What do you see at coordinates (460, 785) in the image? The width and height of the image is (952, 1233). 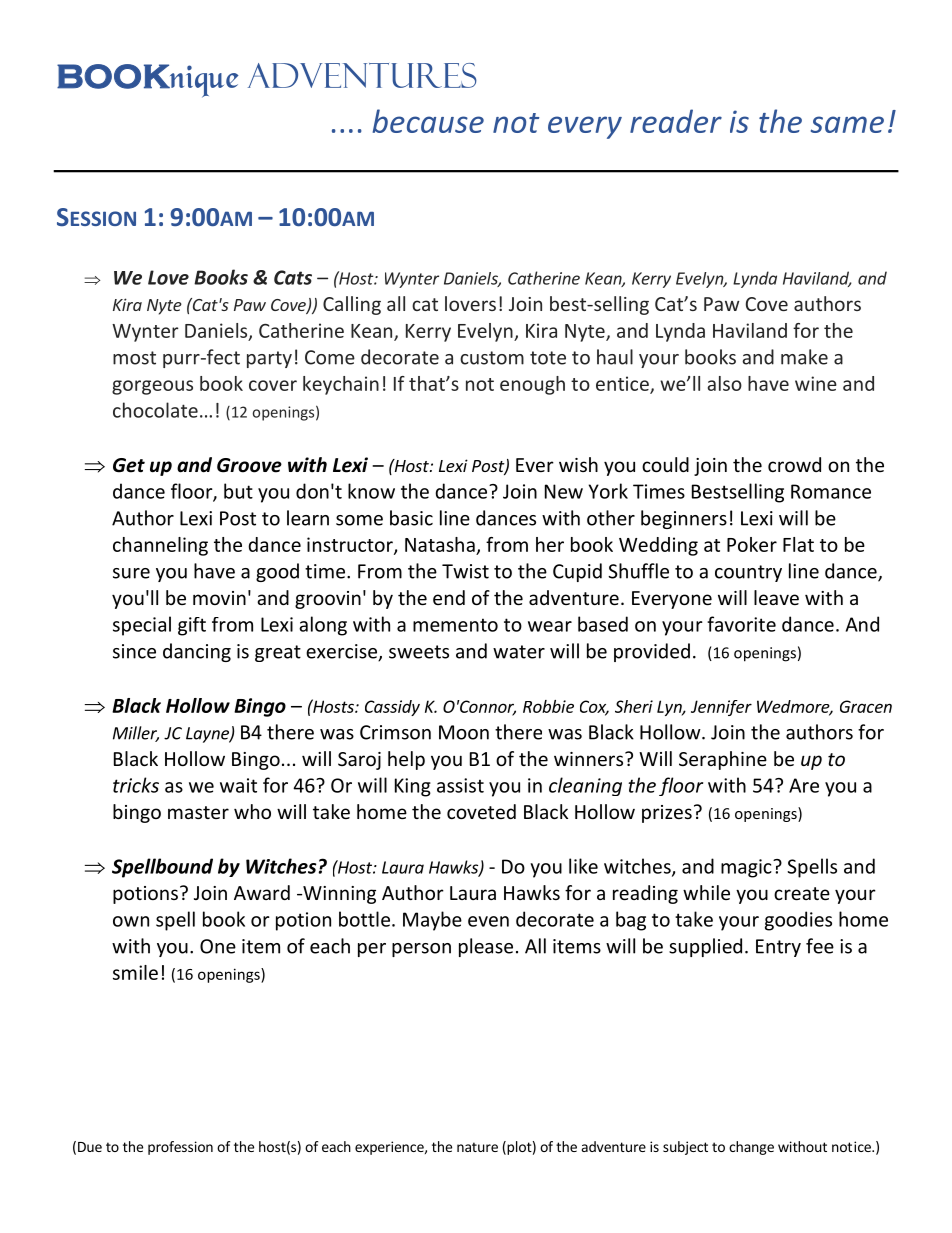 I see `assist` at bounding box center [460, 785].
